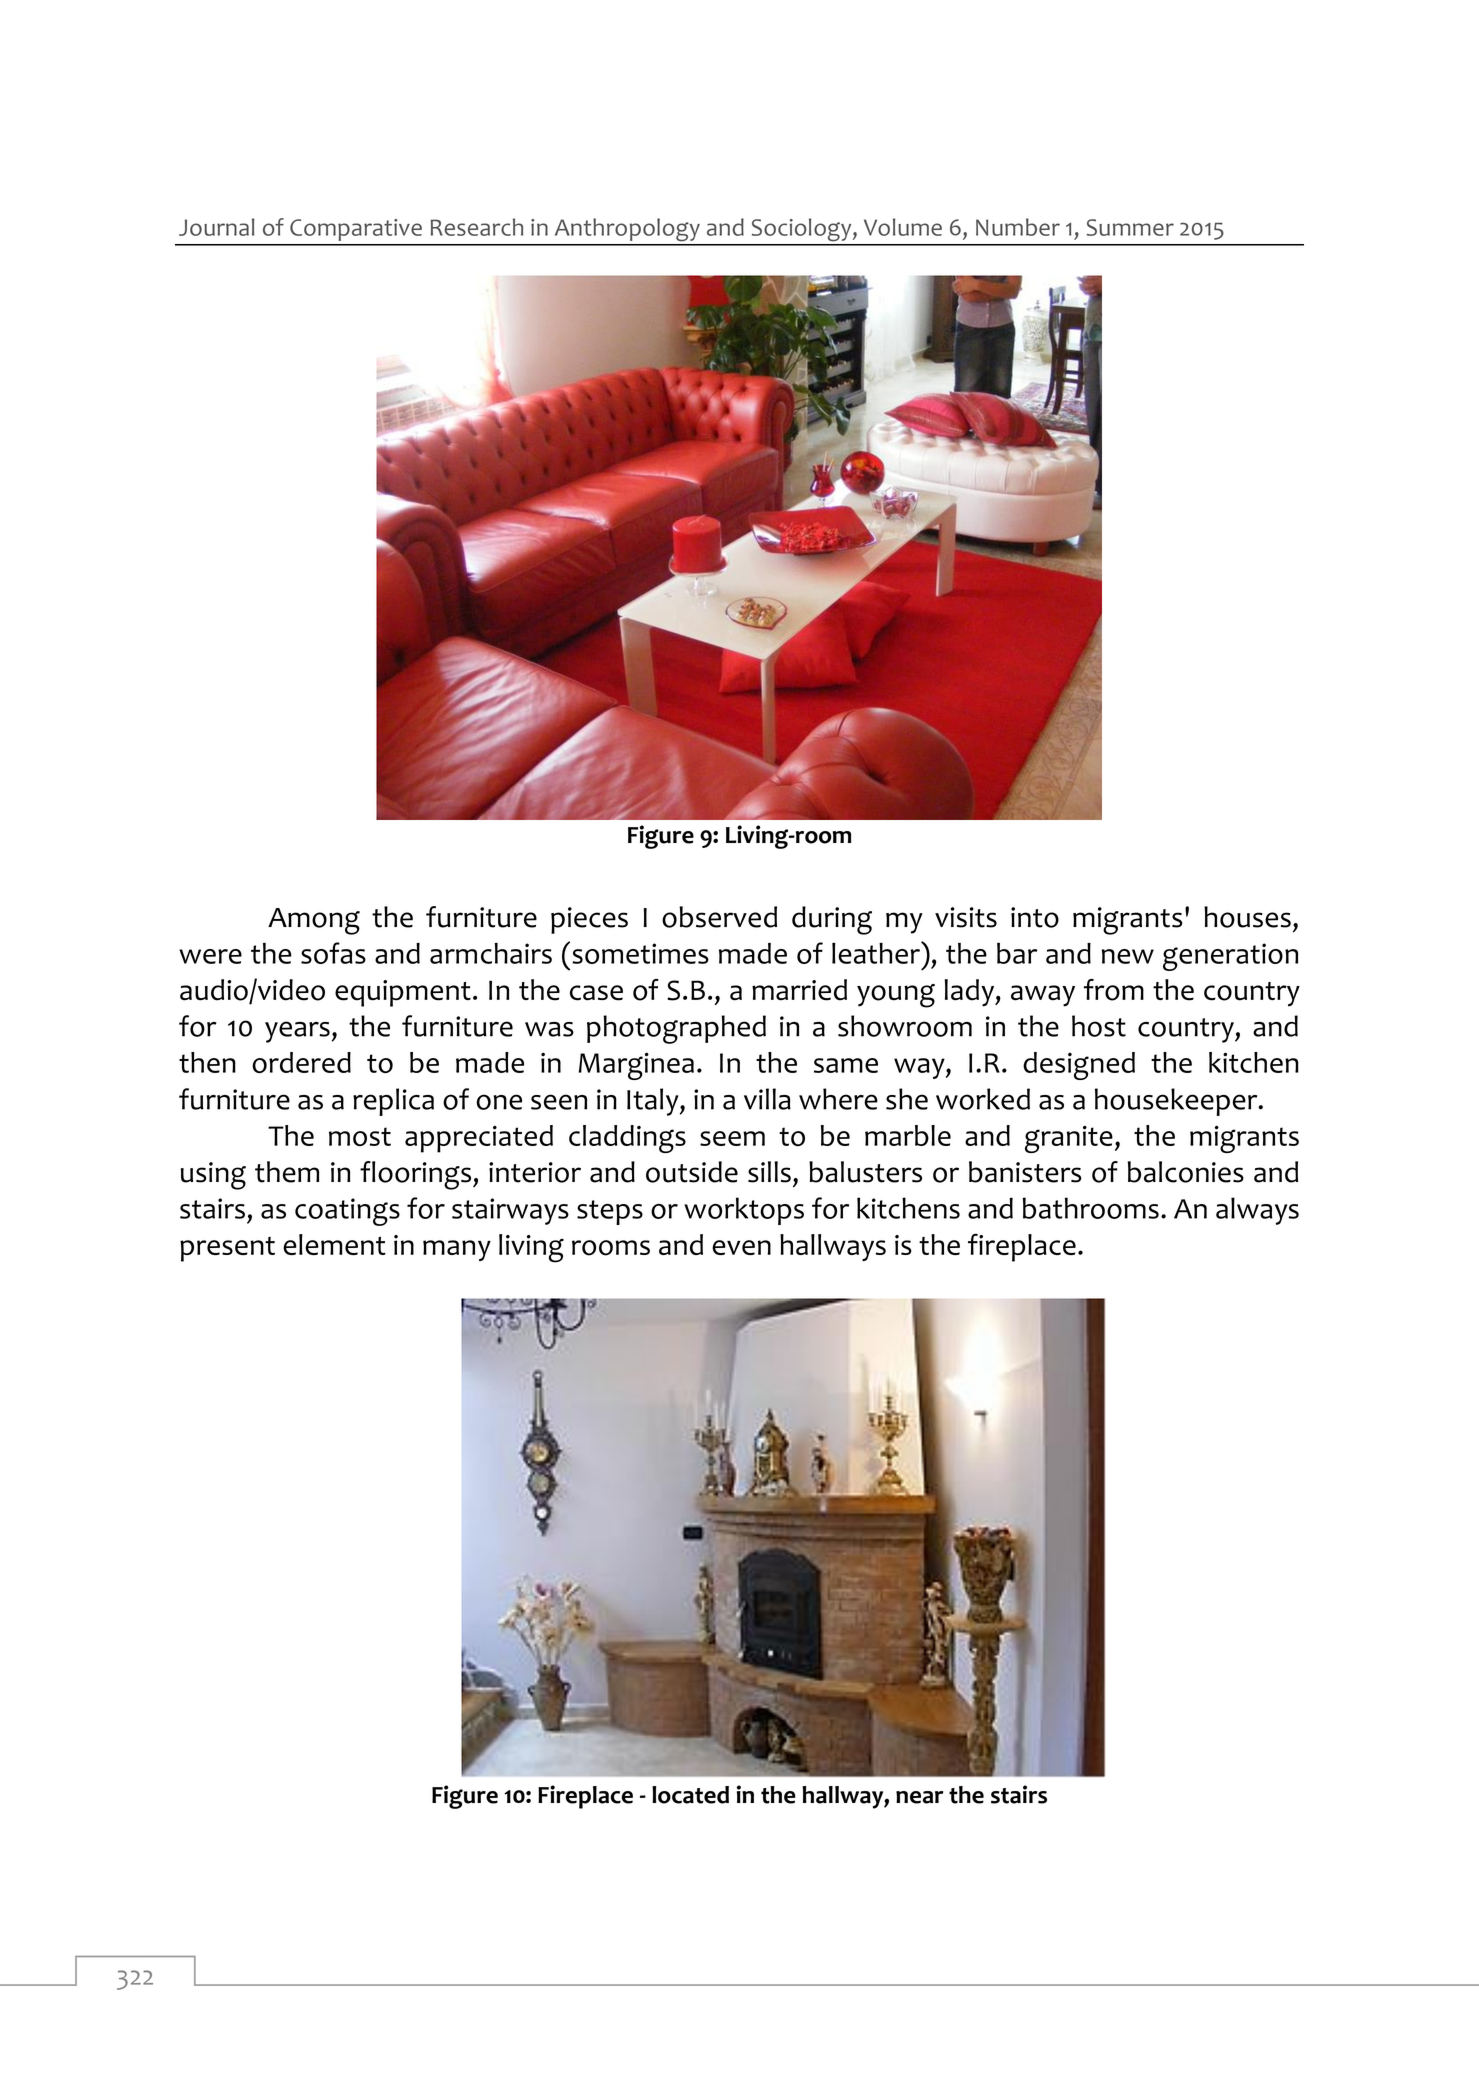 The width and height of the page is (1479, 2092). I want to click on years, so click(297, 1032).
